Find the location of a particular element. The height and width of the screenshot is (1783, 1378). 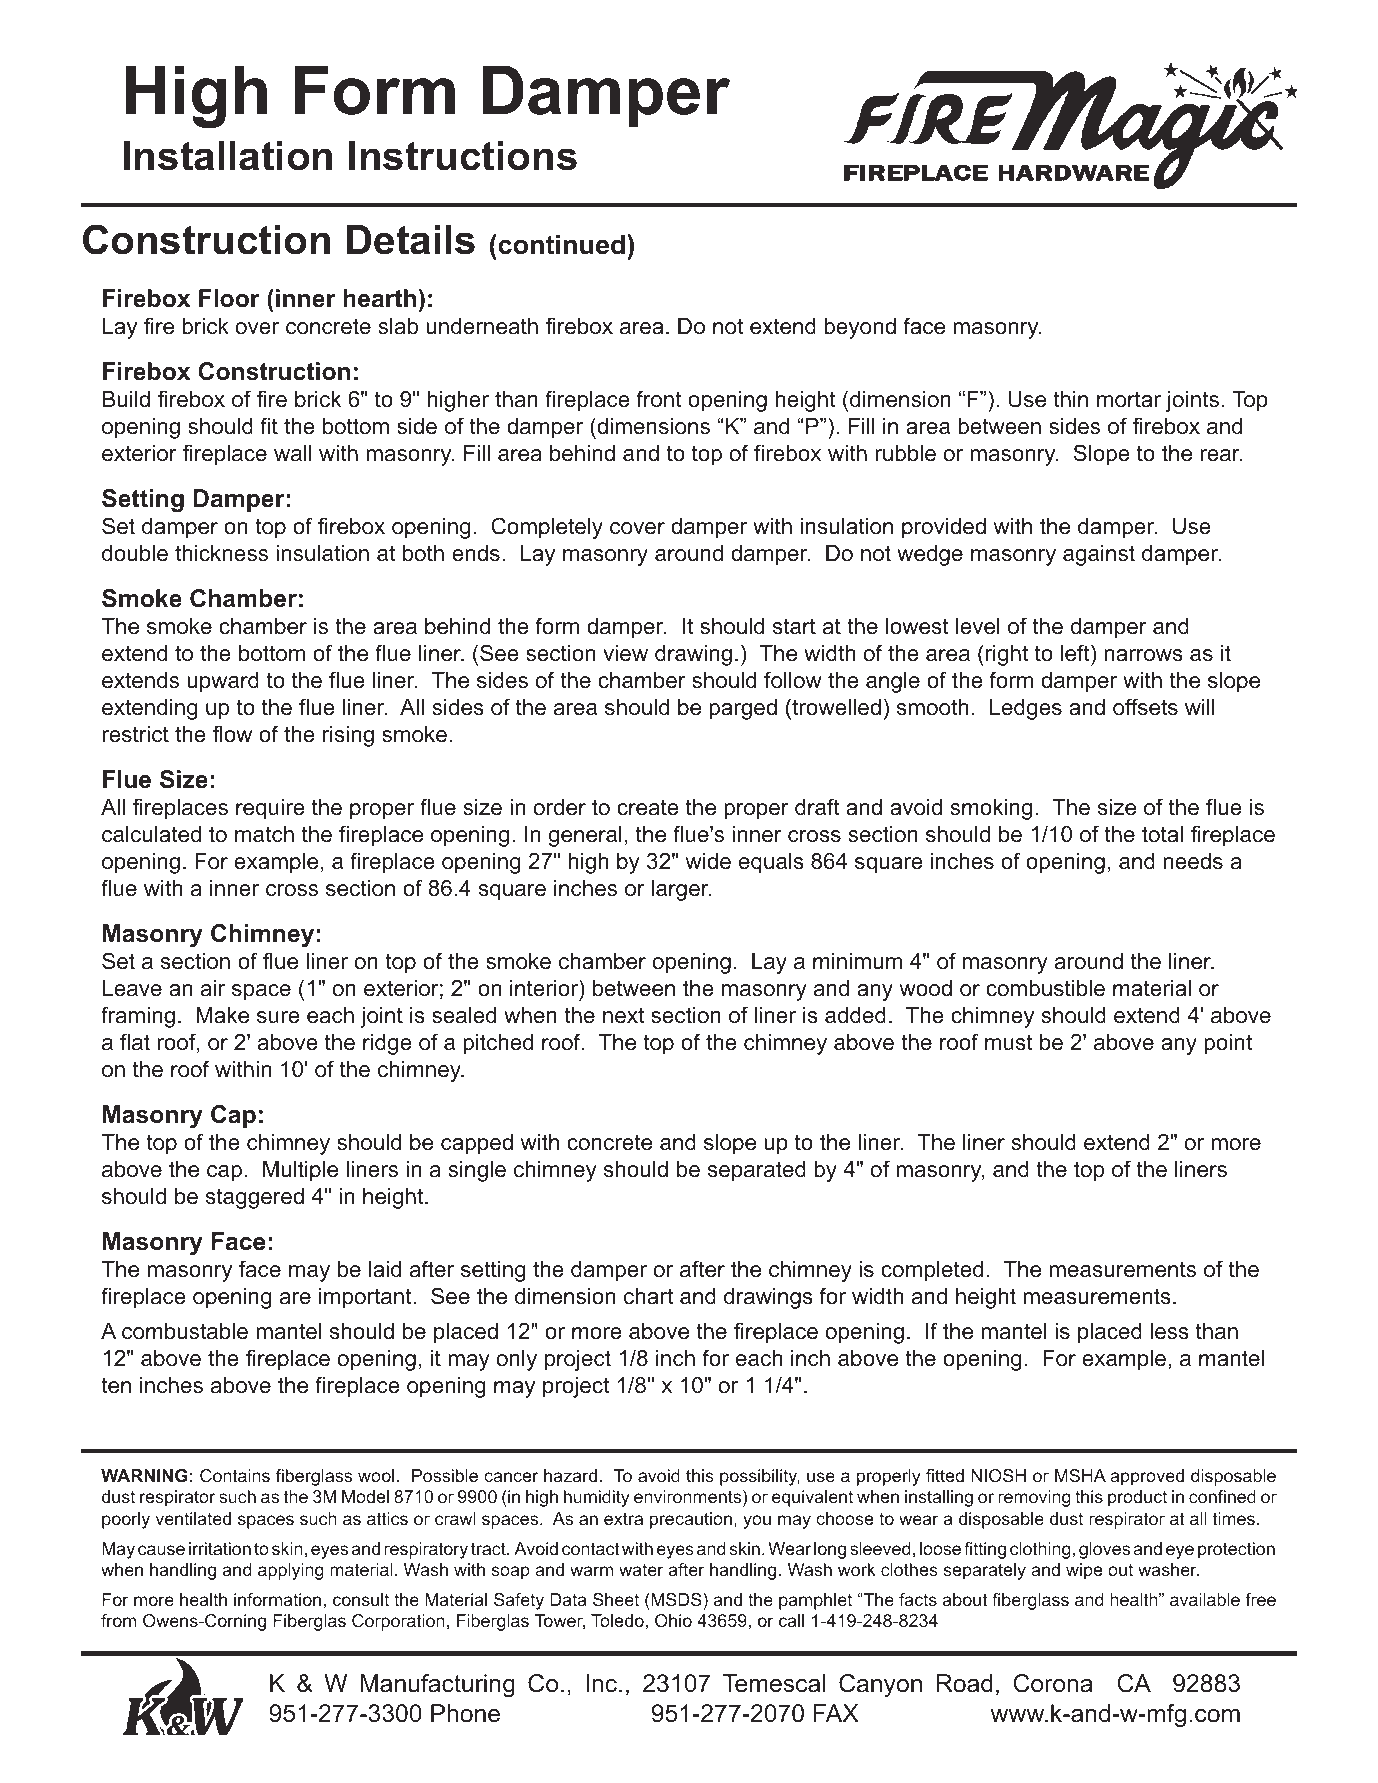

applying is located at coordinates (291, 1571).
